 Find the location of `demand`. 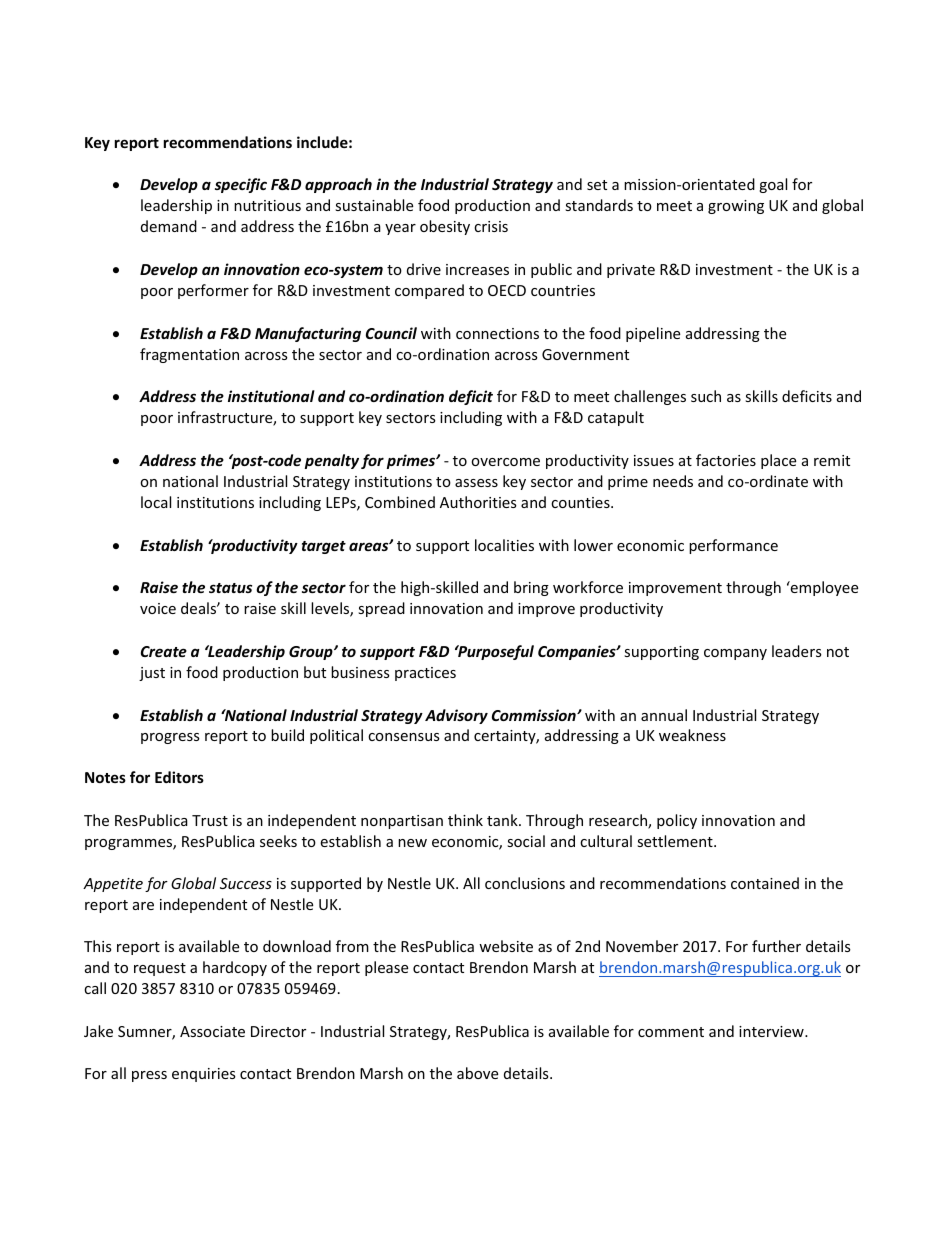

demand is located at coordinates (169, 226).
